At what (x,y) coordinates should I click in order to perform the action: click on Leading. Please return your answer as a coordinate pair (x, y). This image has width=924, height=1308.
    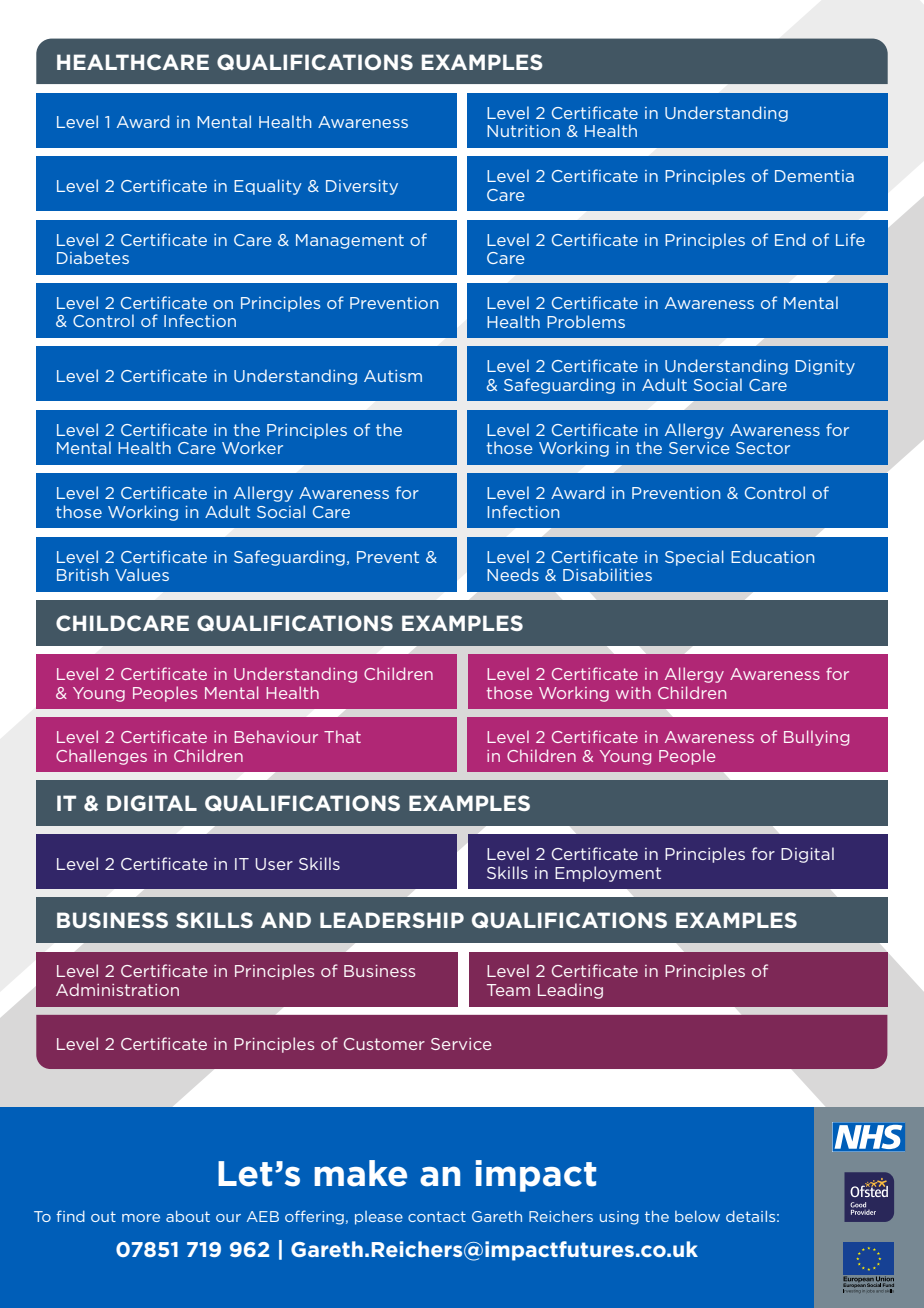
    Looking at the image, I should click on (570, 991).
